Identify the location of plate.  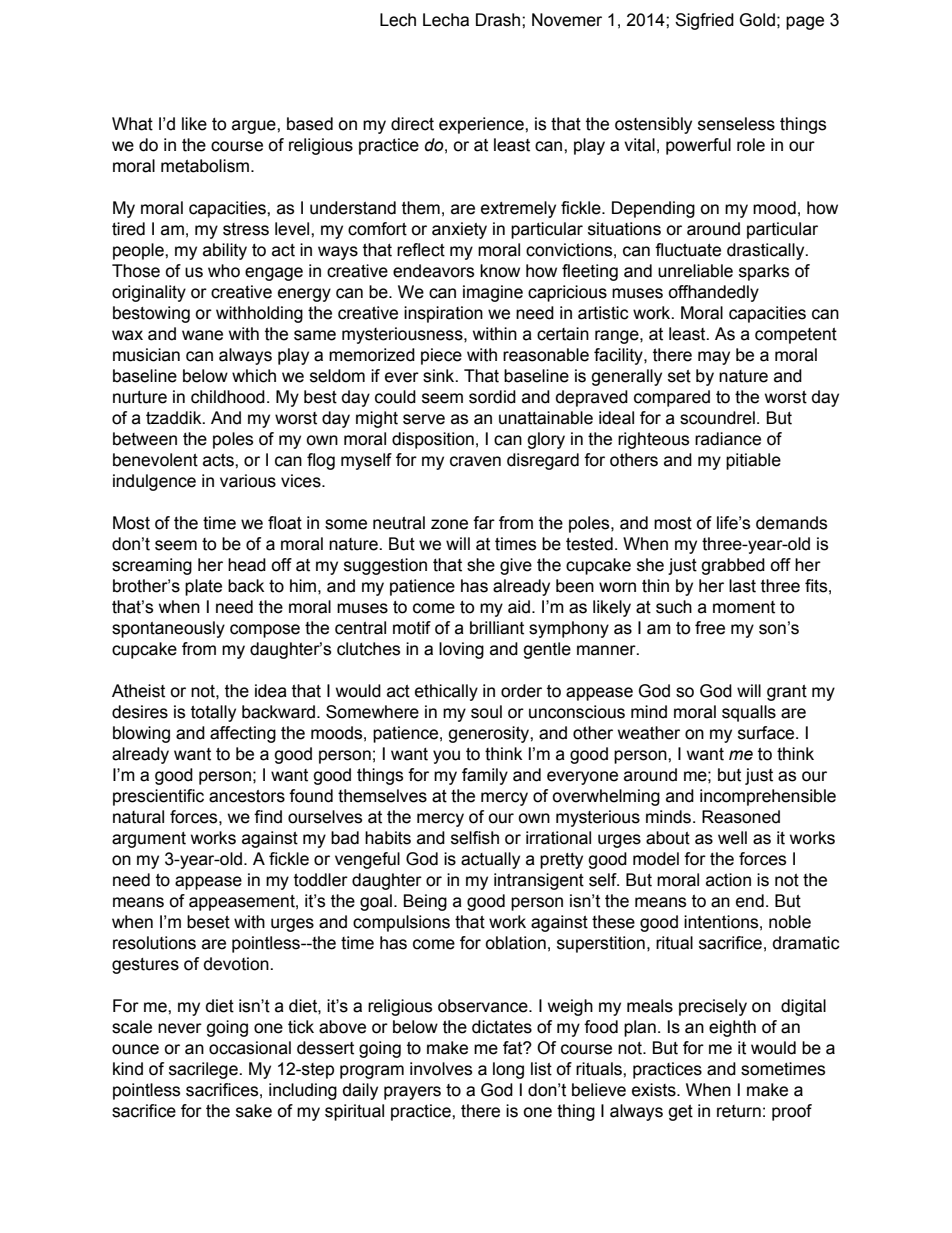
(203, 587).
